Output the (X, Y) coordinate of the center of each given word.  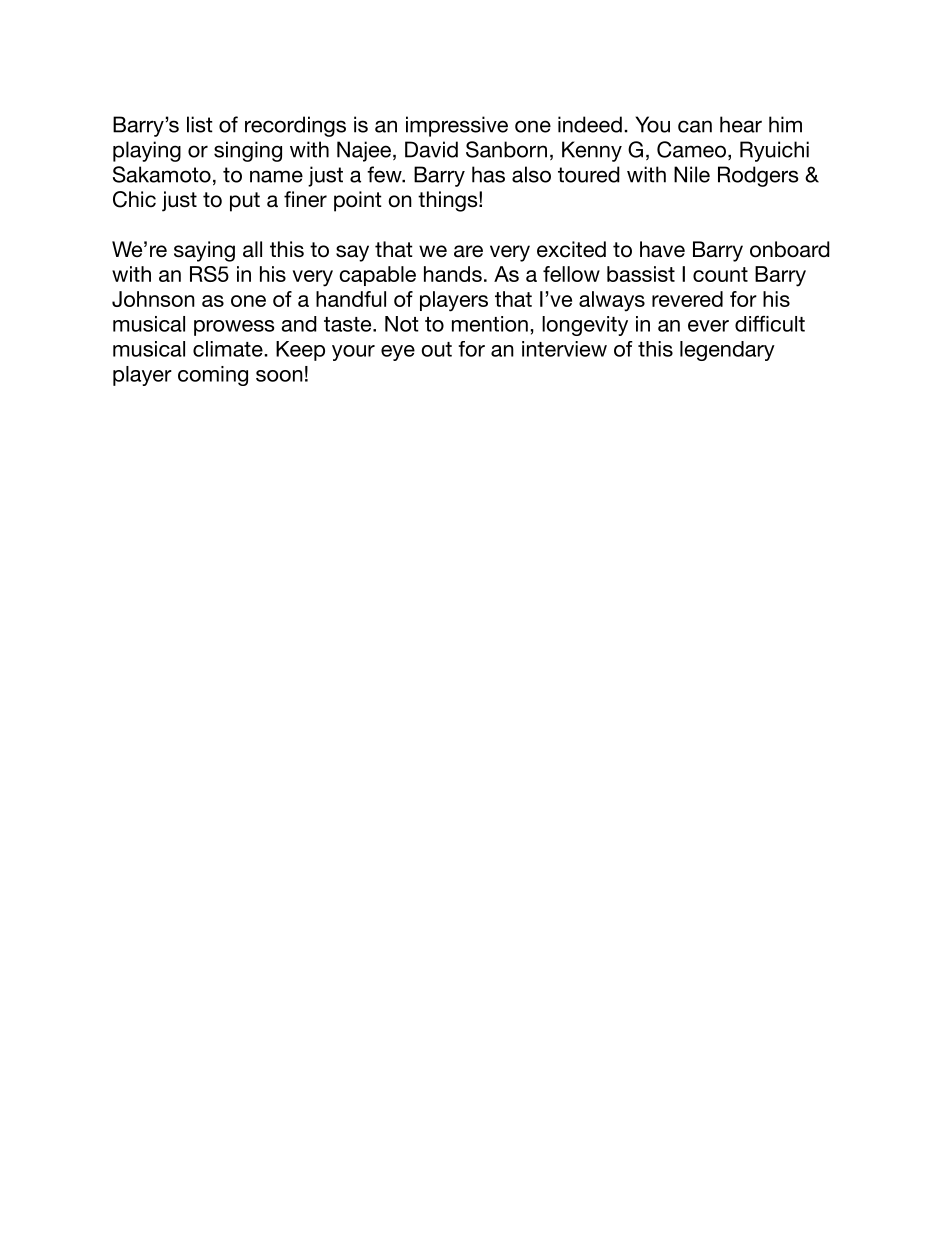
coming (213, 376)
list (200, 124)
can (695, 126)
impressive (457, 126)
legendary (727, 351)
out (437, 349)
